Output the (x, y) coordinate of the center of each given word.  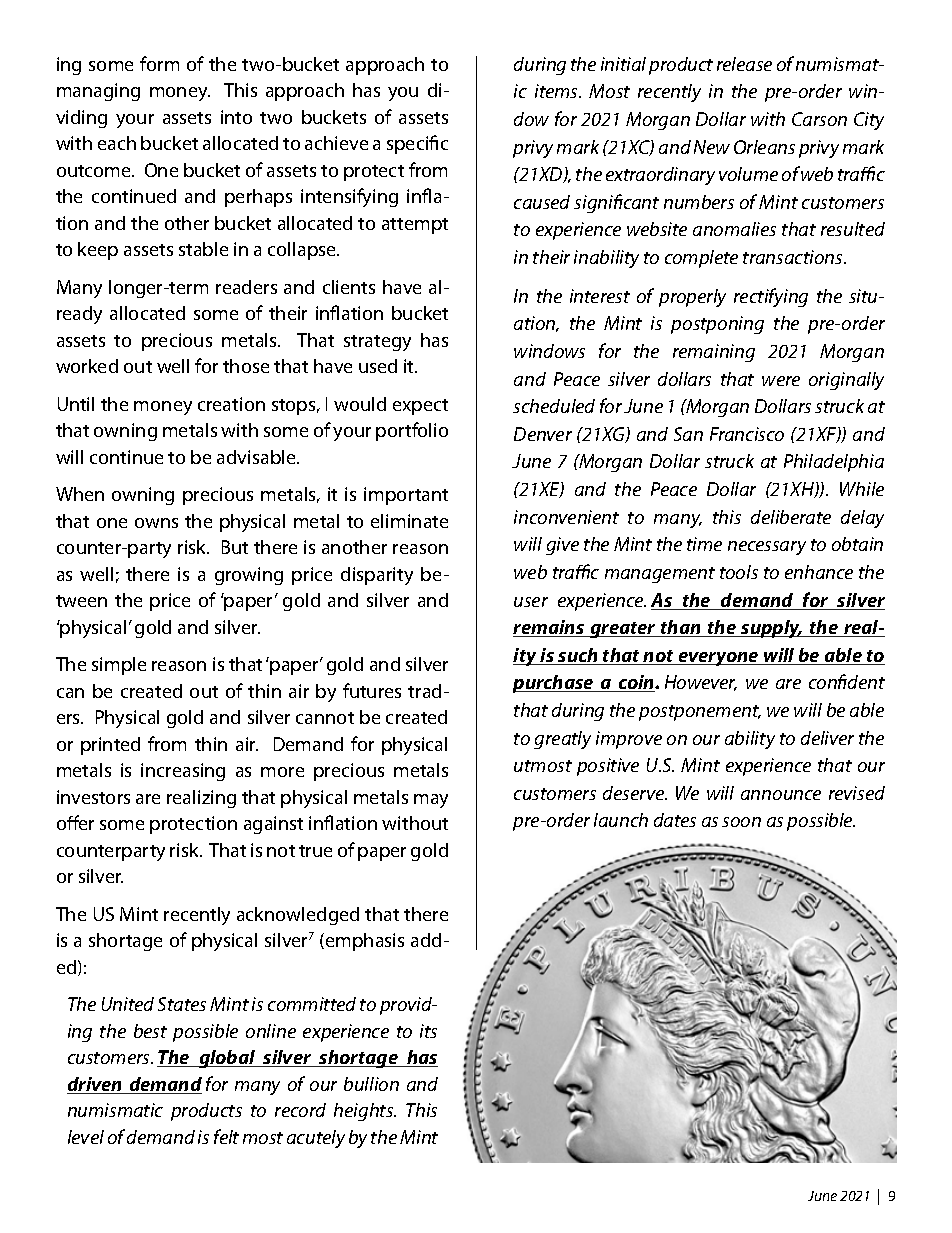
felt (226, 1136)
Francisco (747, 434)
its (428, 1031)
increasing (183, 772)
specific (417, 144)
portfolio (412, 431)
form (159, 63)
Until (76, 404)
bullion (371, 1084)
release (744, 64)
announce (781, 795)
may (431, 801)
